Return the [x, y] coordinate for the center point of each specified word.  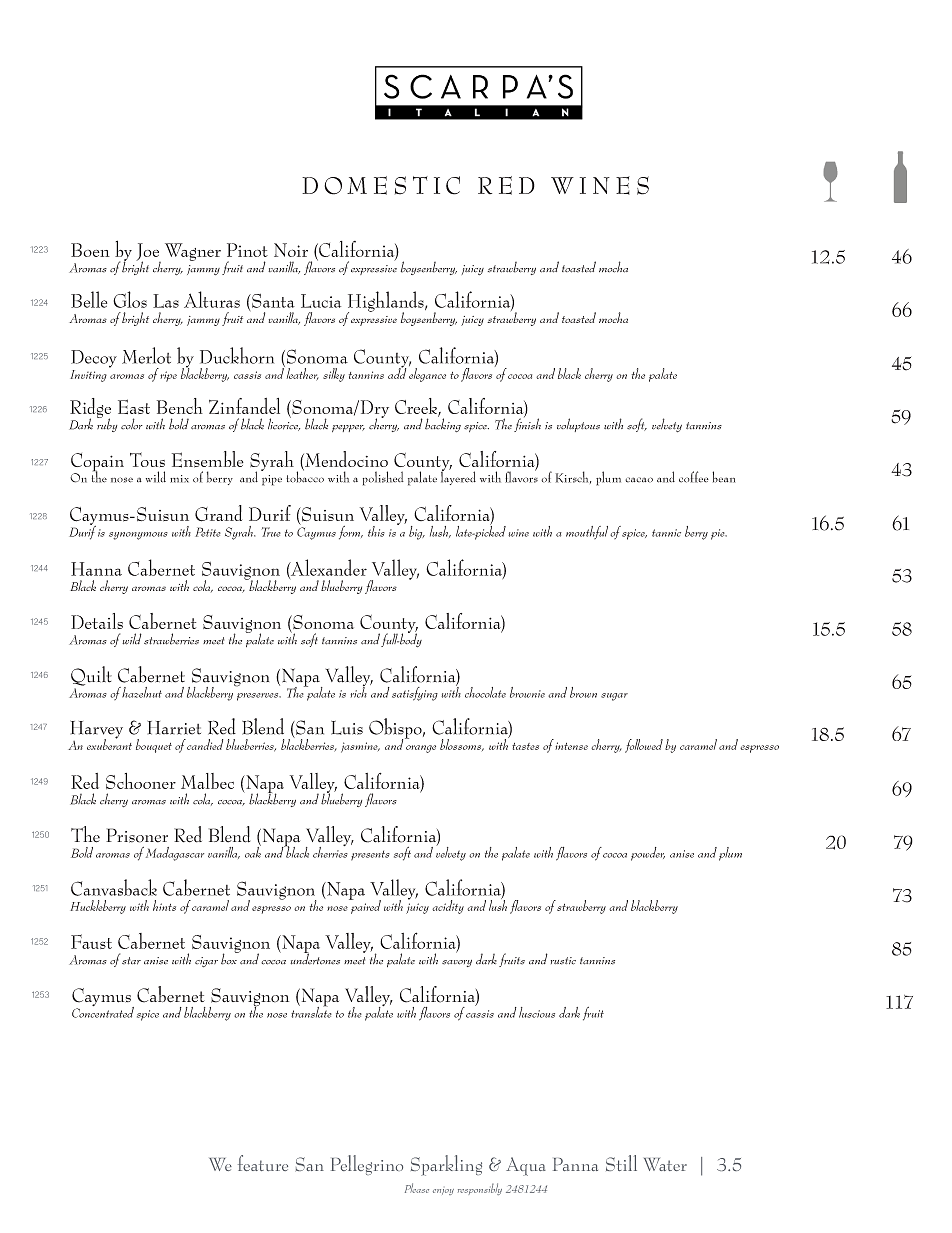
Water [665, 1164]
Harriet [174, 728]
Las [166, 301]
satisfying [415, 694]
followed [644, 746]
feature [263, 1163]
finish [527, 424]
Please [417, 1188]
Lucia [321, 301]
